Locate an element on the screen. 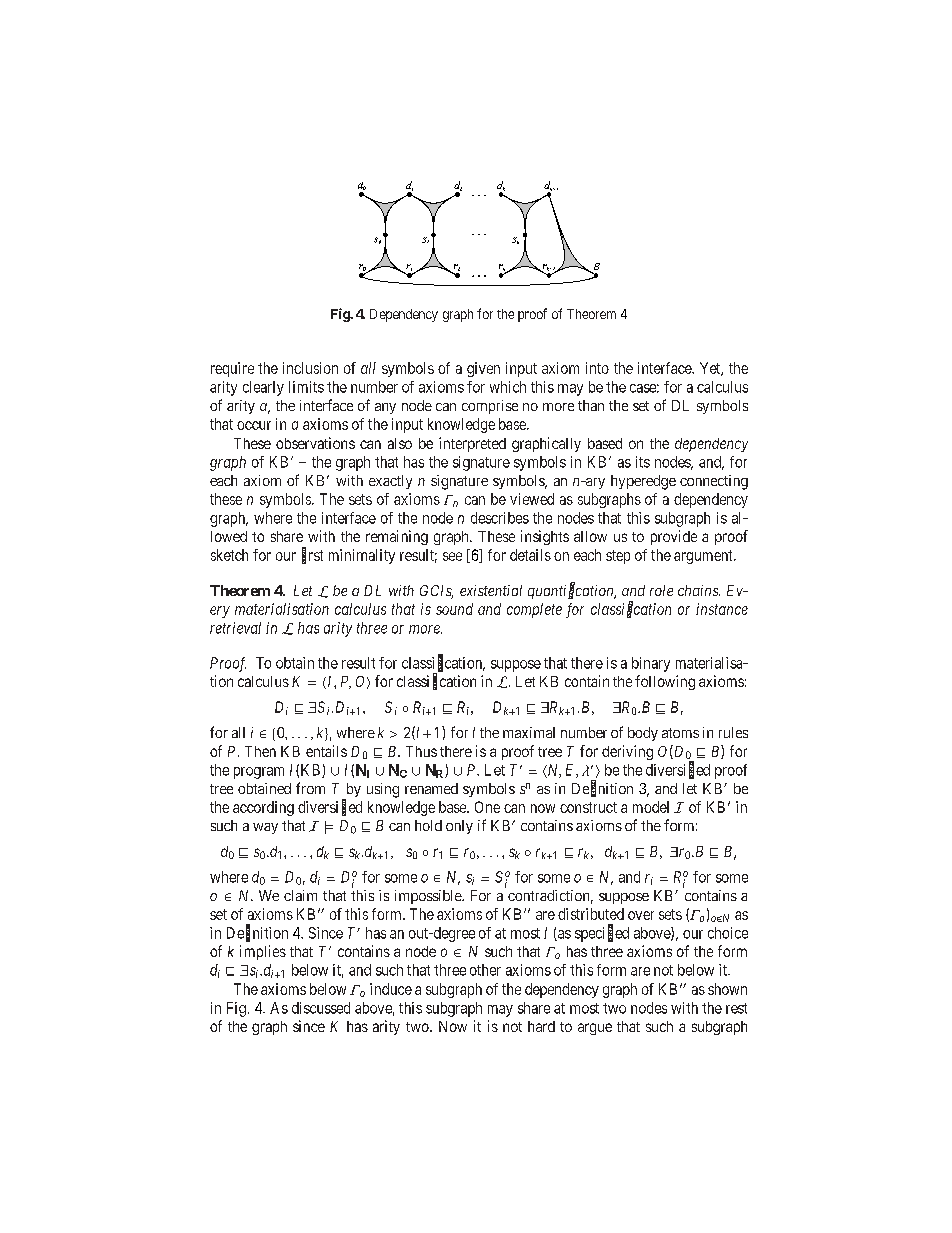 The image size is (952, 1233). other is located at coordinates (485, 970).
